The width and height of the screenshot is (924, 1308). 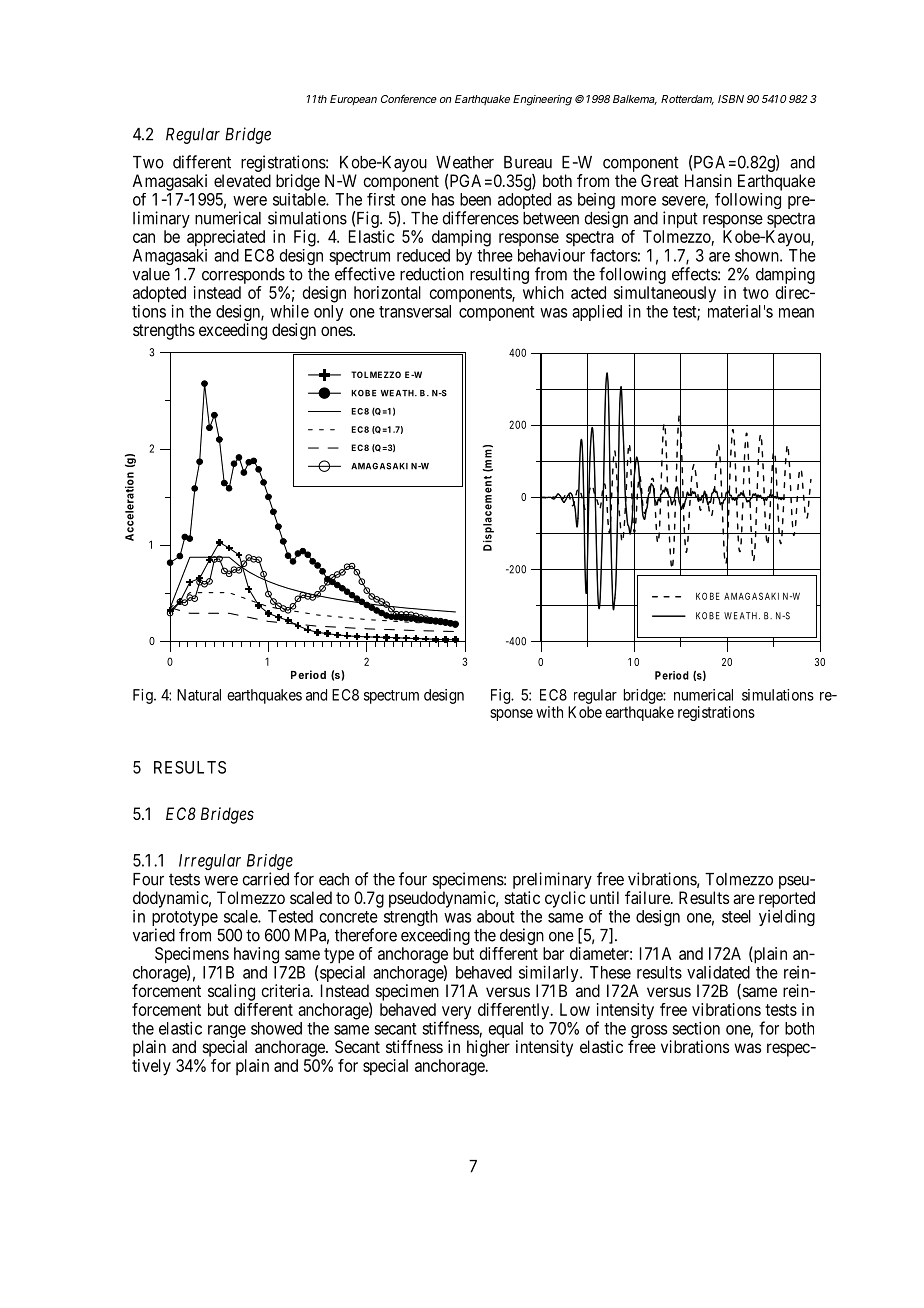 What do you see at coordinates (242, 180) in the screenshot?
I see `elevated` at bounding box center [242, 180].
